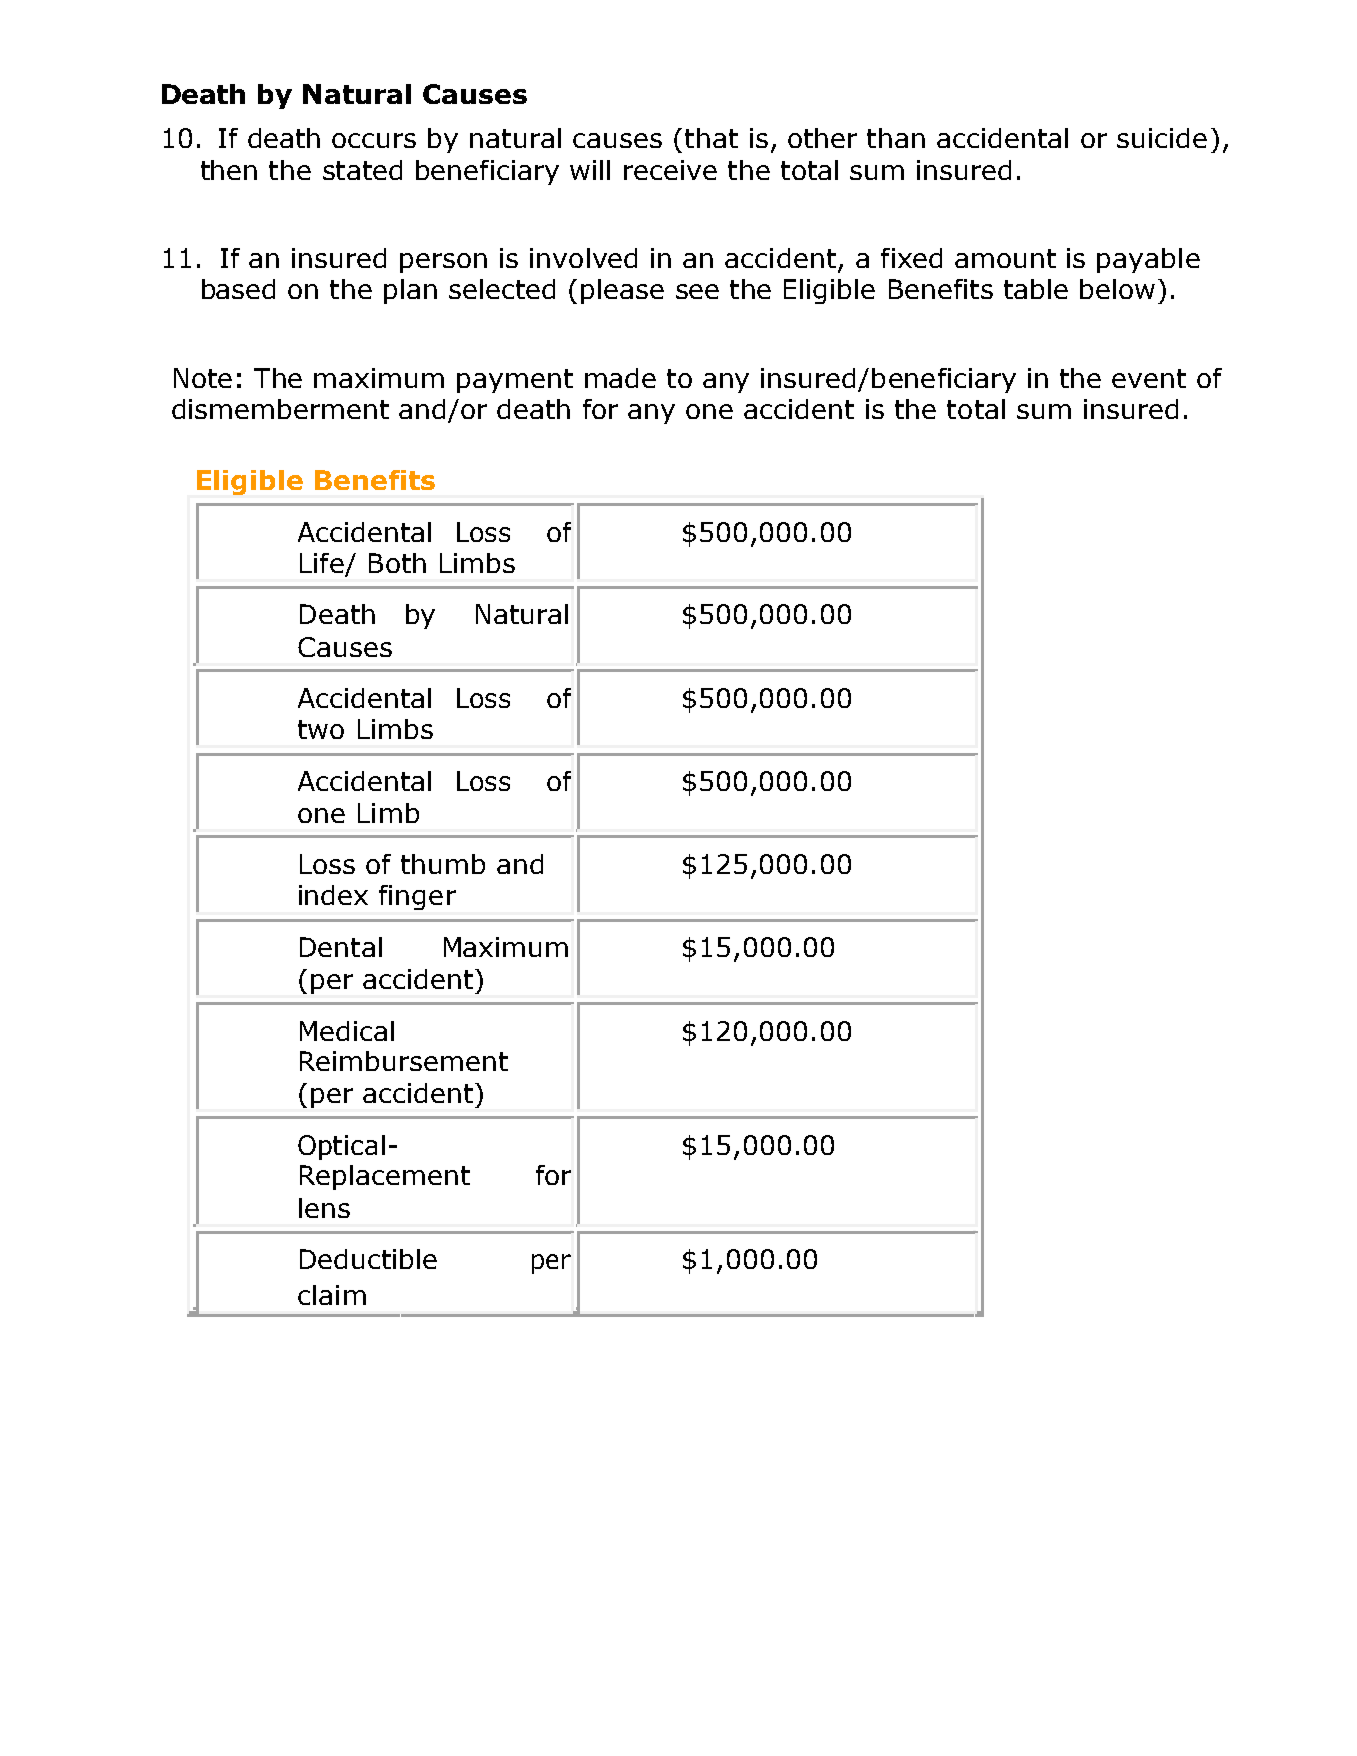 The height and width of the page is (1756, 1357). Describe the element at coordinates (443, 864) in the page. I see `thumb` at that location.
